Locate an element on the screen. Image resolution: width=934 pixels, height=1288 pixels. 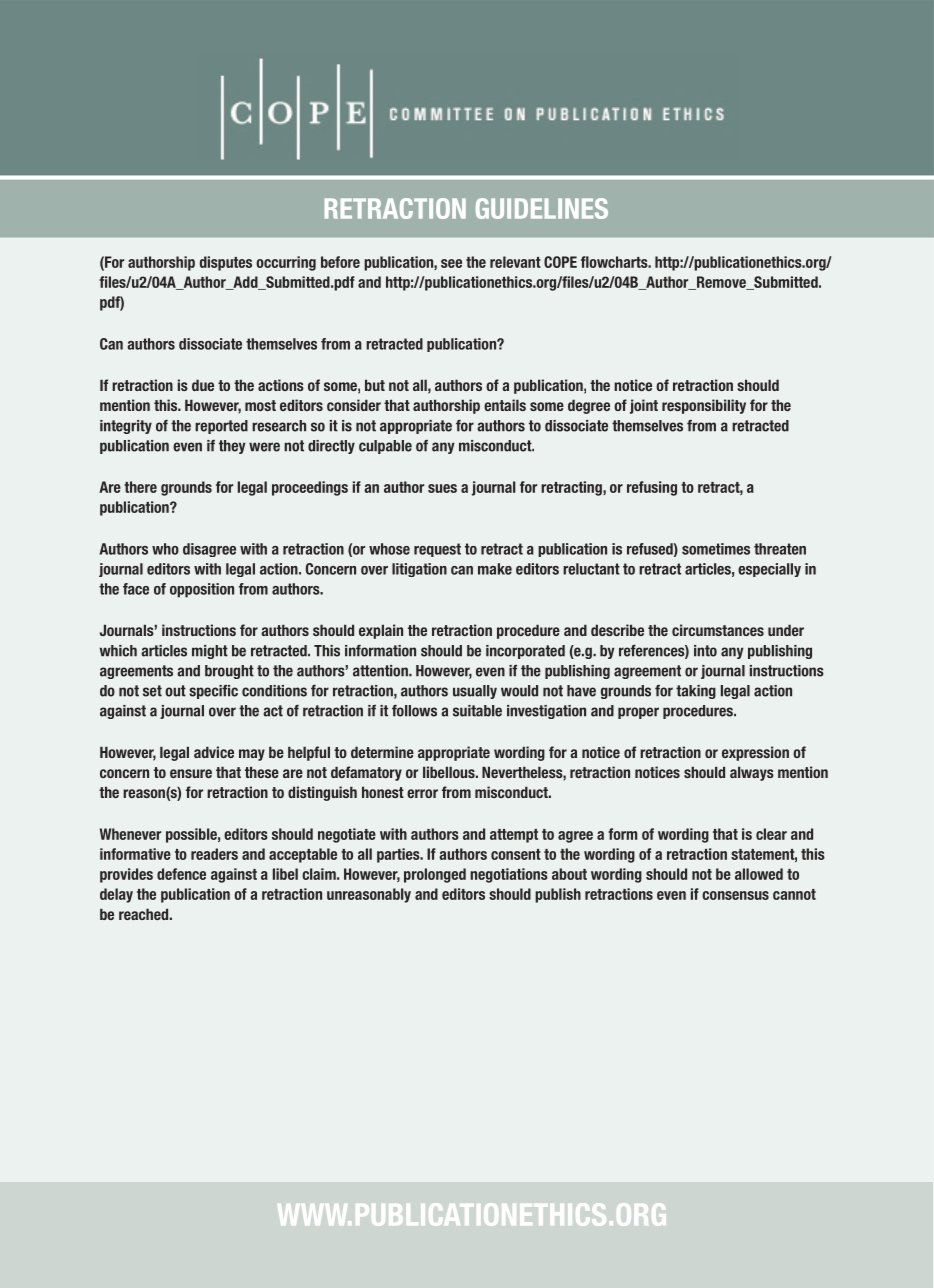
defence is located at coordinates (181, 874).
